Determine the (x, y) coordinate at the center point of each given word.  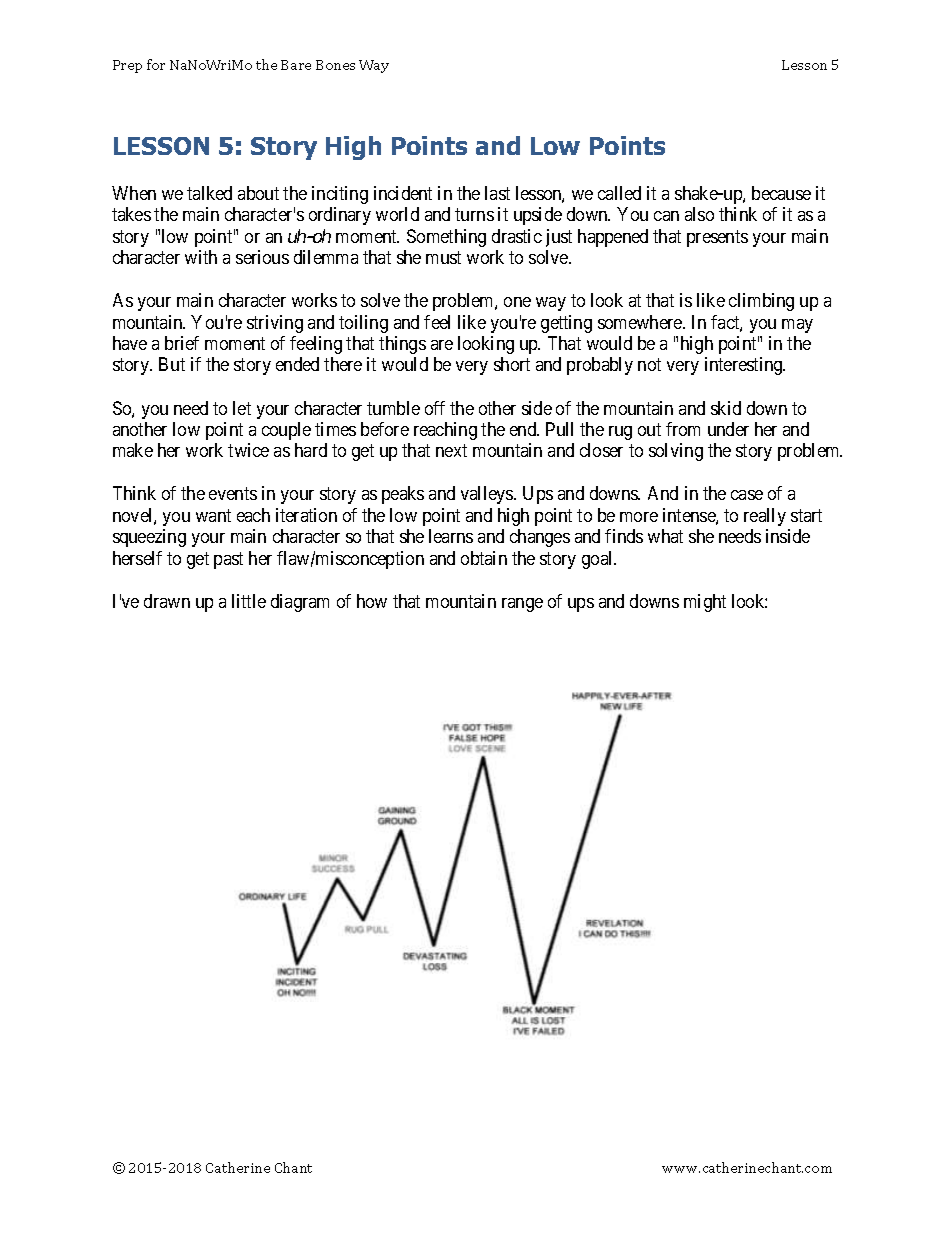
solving (676, 452)
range (522, 605)
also (699, 214)
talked (209, 193)
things (402, 345)
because (781, 193)
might (705, 603)
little (249, 601)
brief (182, 343)
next (451, 451)
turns (474, 214)
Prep (127, 66)
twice (248, 450)
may (797, 326)
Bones (335, 65)
